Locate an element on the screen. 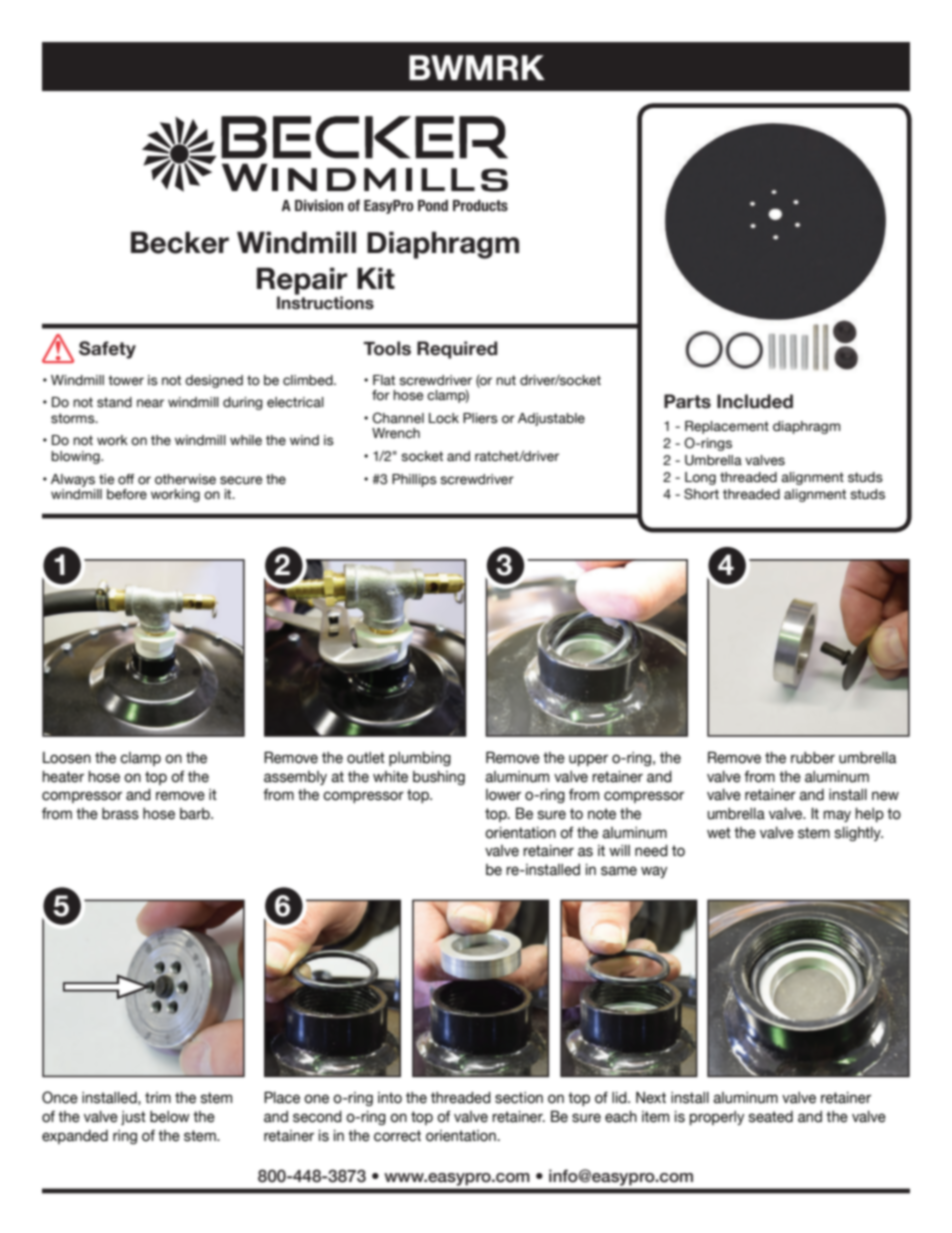 The height and width of the screenshot is (1233, 952). plumbing is located at coordinates (420, 759).
